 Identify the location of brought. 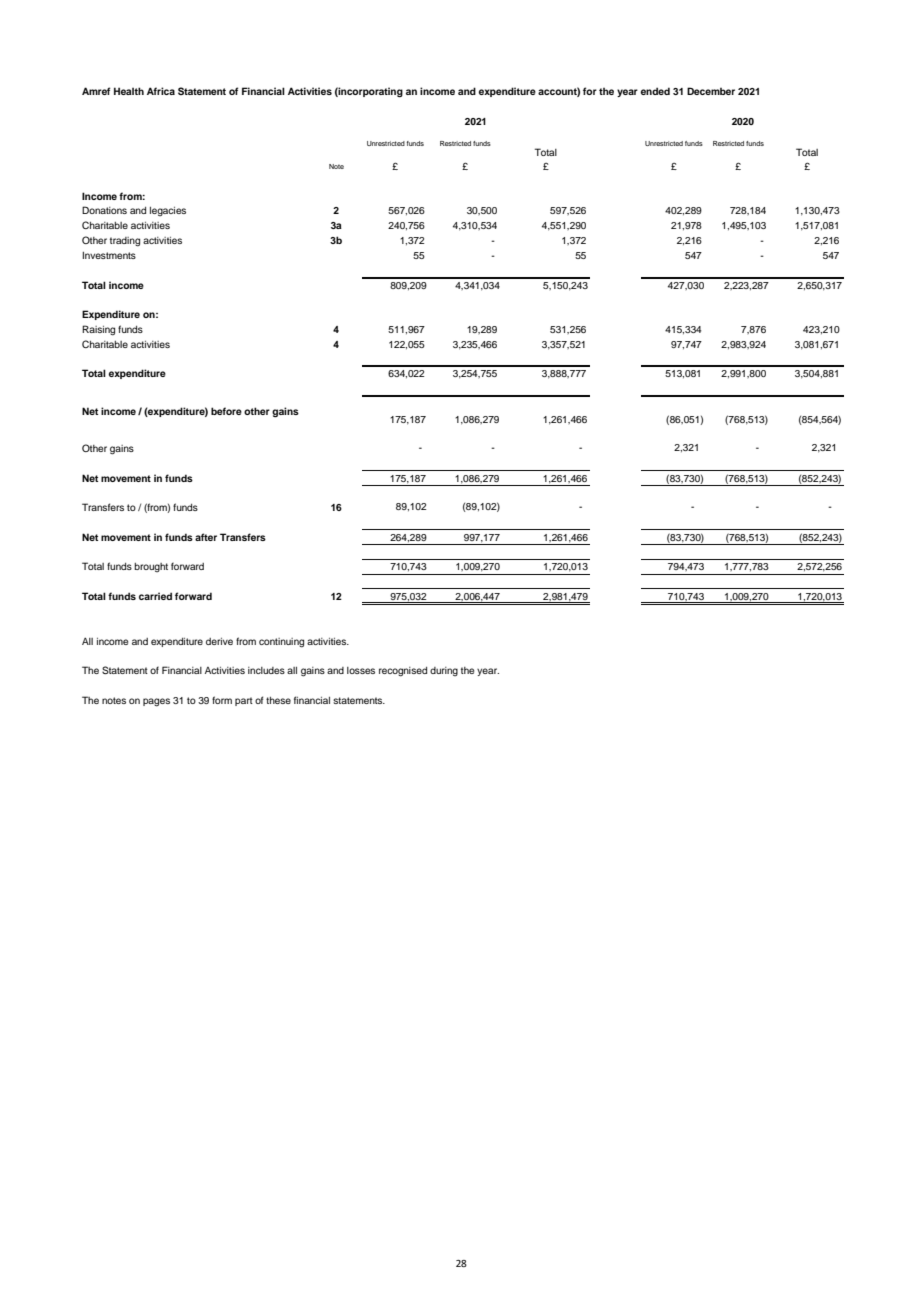
(151, 567).
